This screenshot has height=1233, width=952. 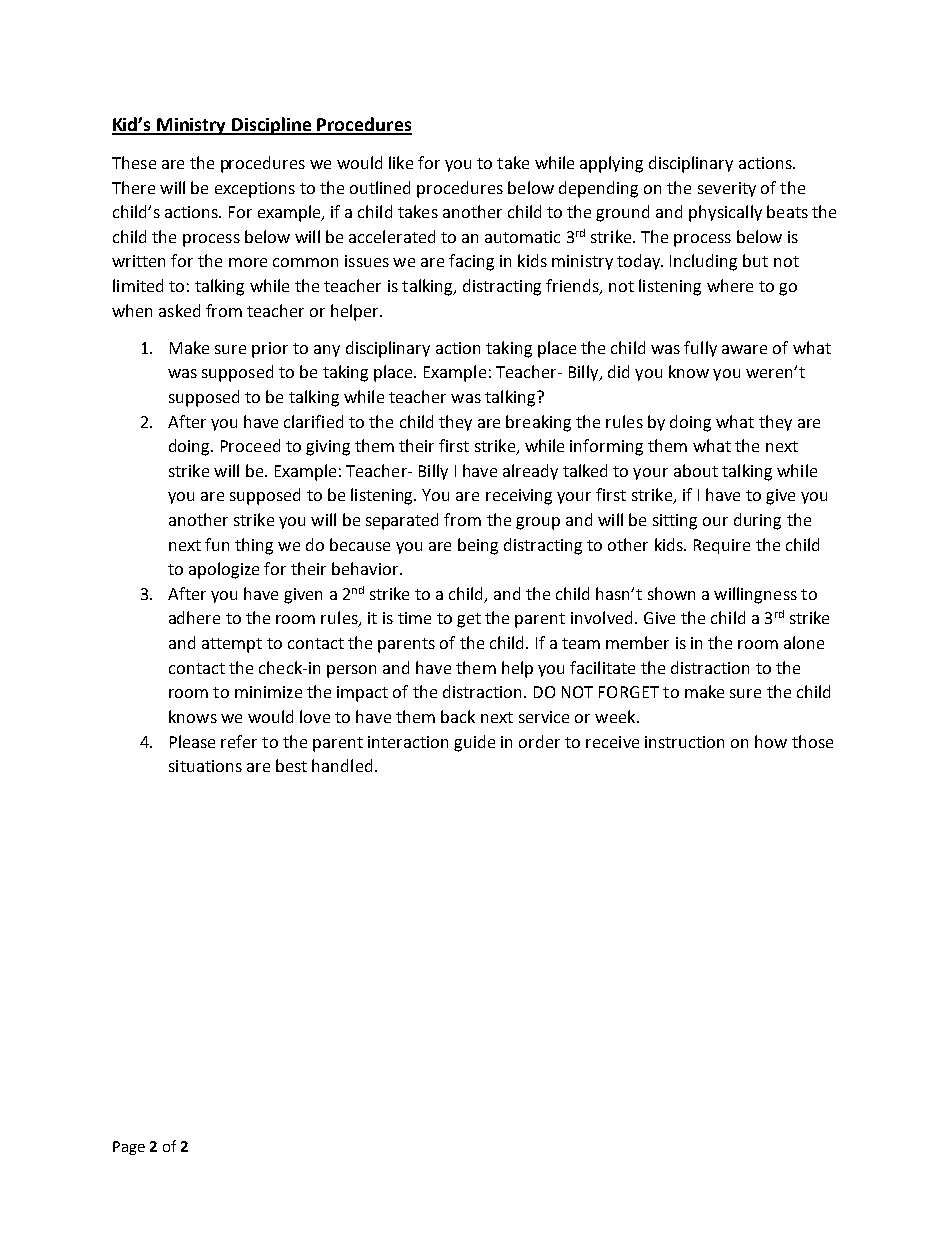 What do you see at coordinates (684, 742) in the screenshot?
I see `instruction` at bounding box center [684, 742].
